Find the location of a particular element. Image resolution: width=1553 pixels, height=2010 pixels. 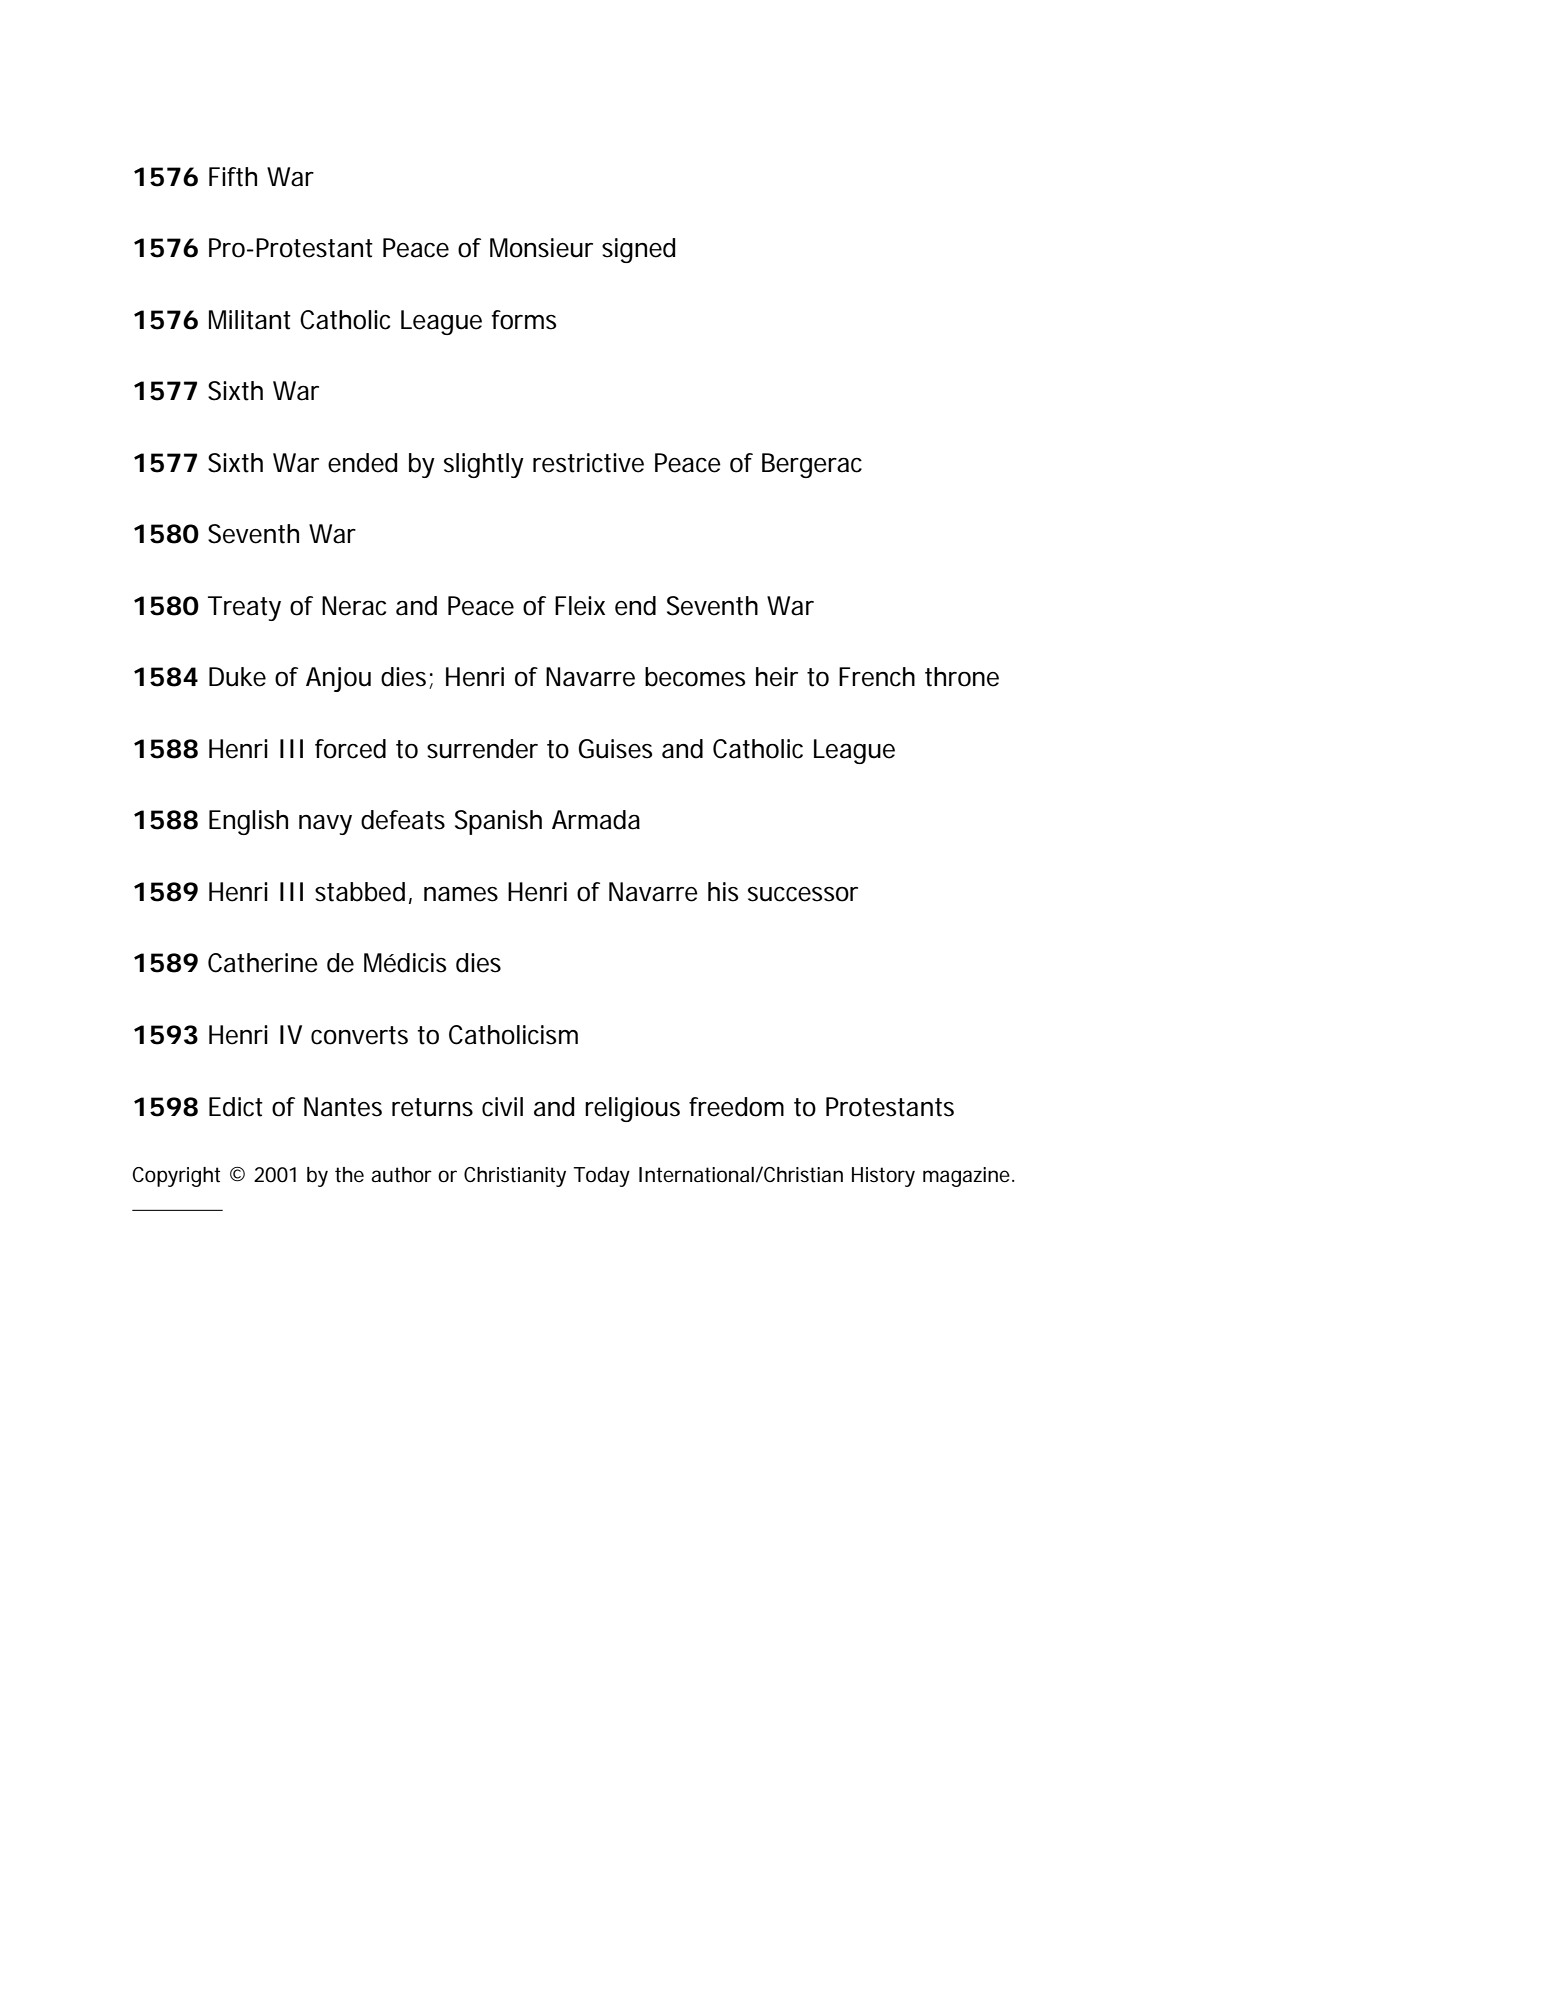

History is located at coordinates (883, 1177).
